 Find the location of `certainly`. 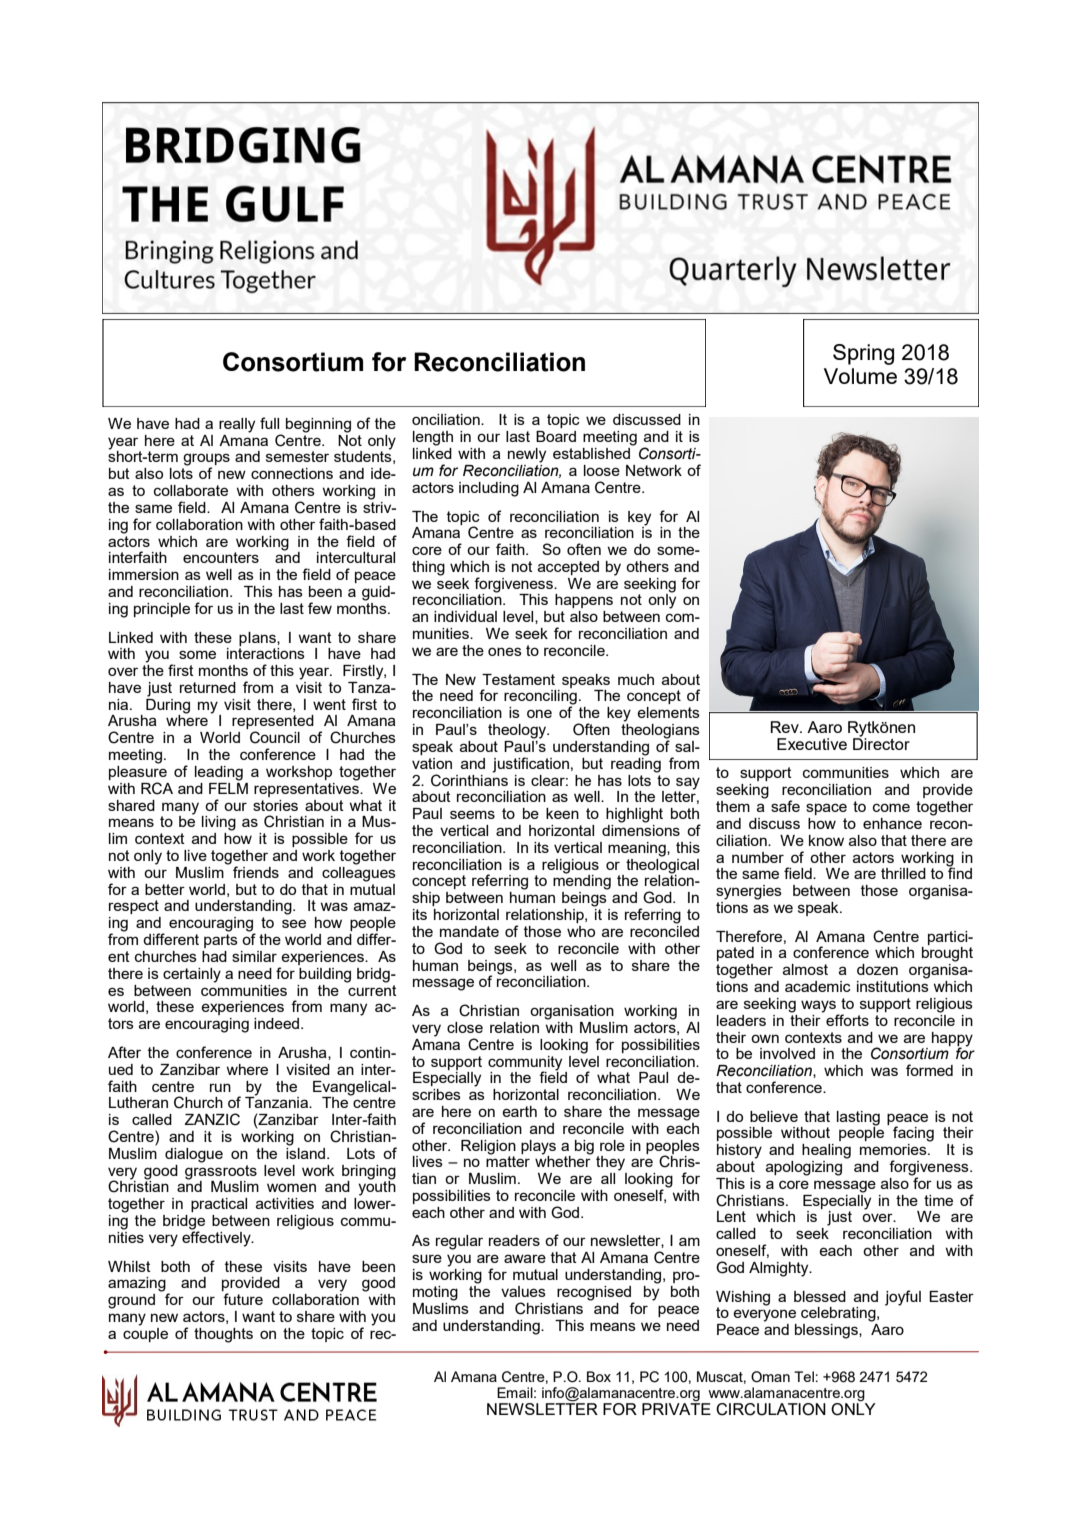

certainly is located at coordinates (192, 975).
